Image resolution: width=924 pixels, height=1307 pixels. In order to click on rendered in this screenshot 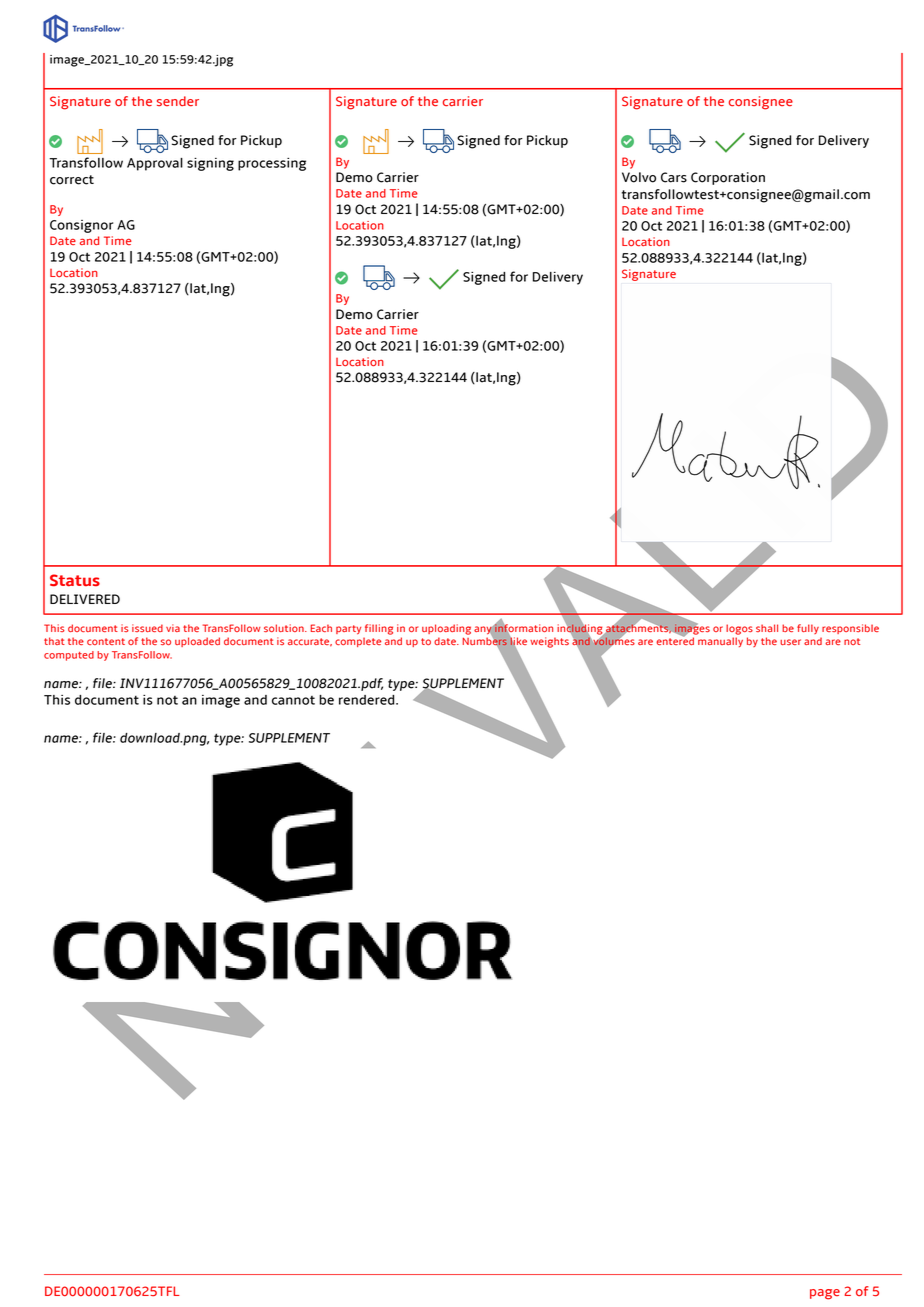, I will do `click(368, 700)`.
